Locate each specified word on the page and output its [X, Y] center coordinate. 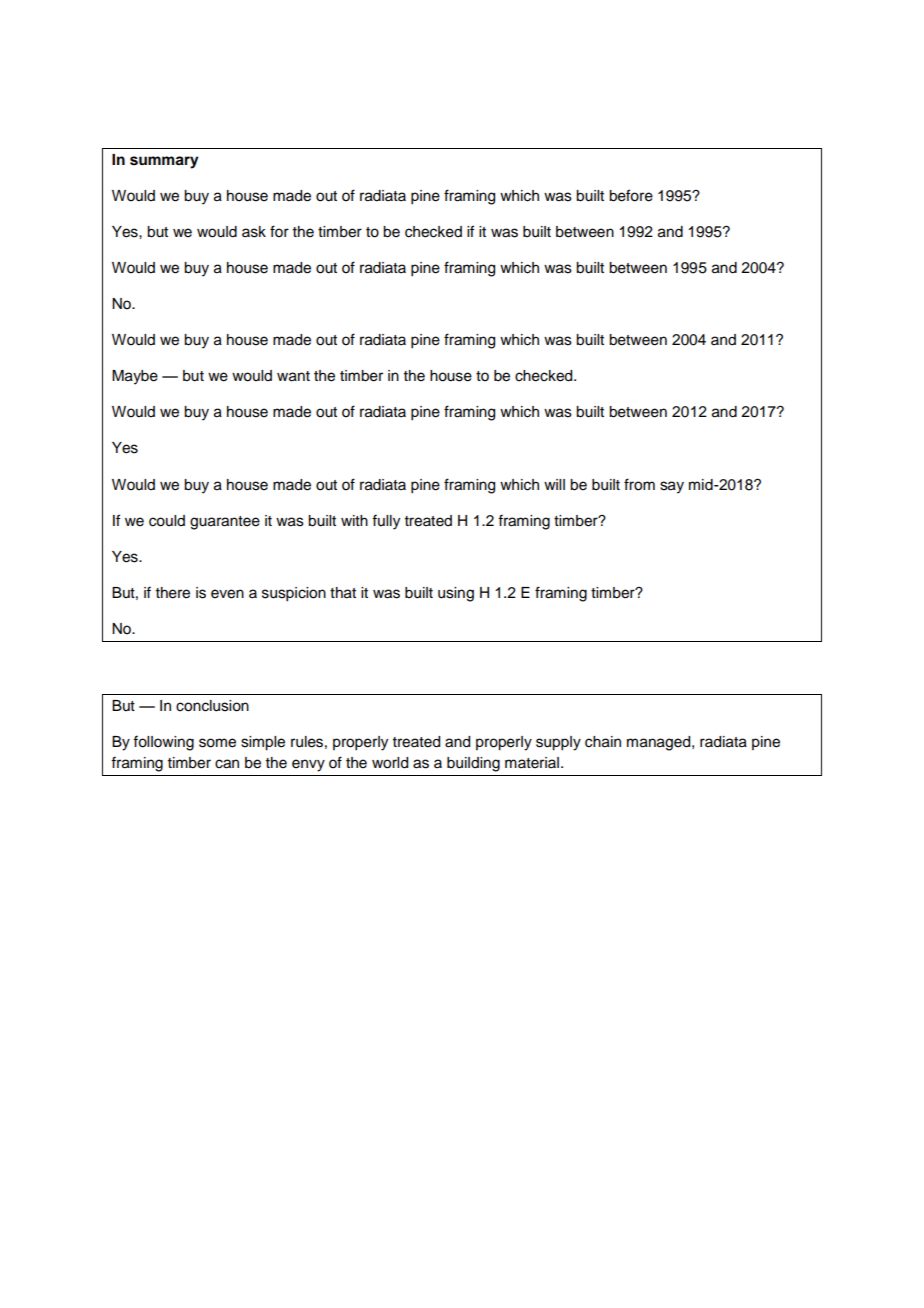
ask [254, 232]
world [390, 763]
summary [164, 162]
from [639, 484]
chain [603, 742]
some [217, 743]
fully [386, 522]
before [631, 195]
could [167, 521]
